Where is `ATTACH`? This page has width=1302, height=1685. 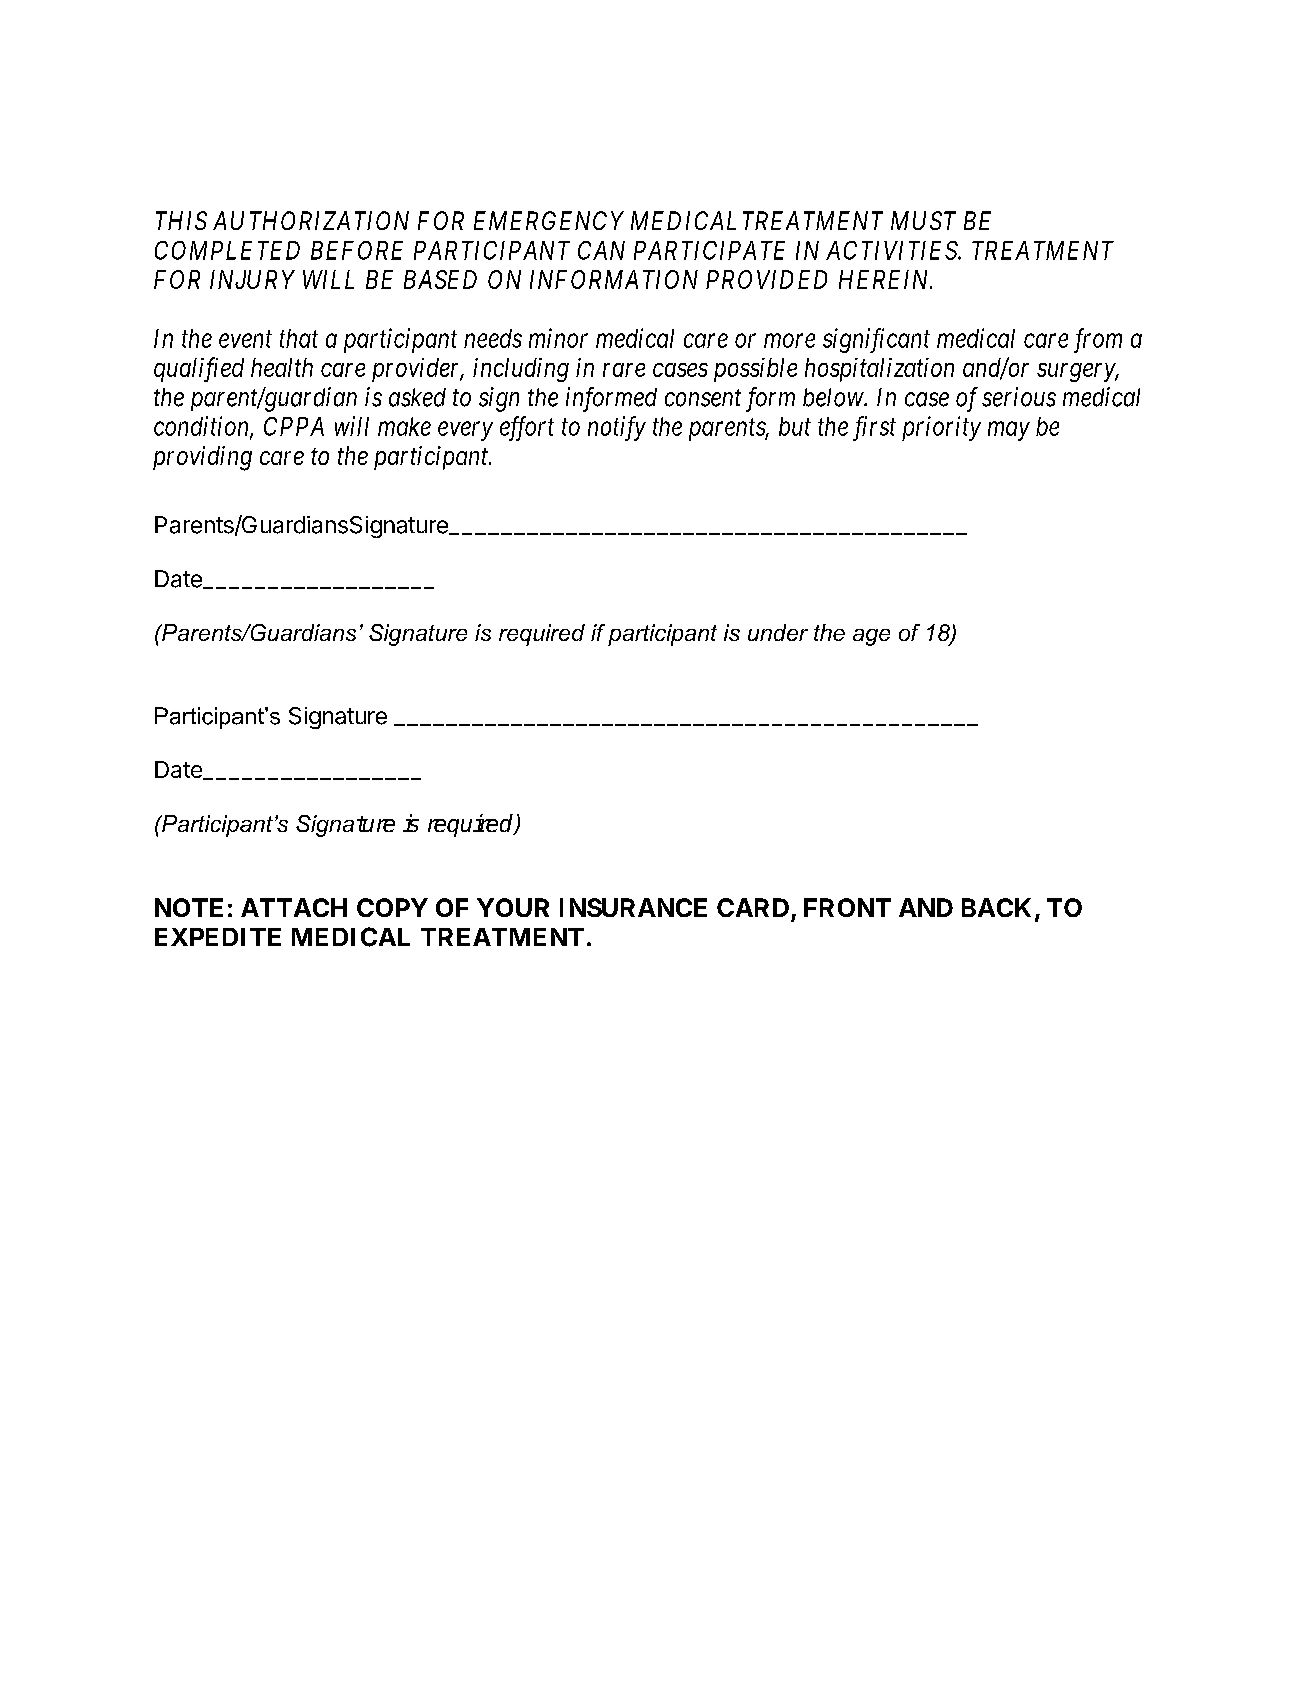
ATTACH is located at coordinates (294, 907).
